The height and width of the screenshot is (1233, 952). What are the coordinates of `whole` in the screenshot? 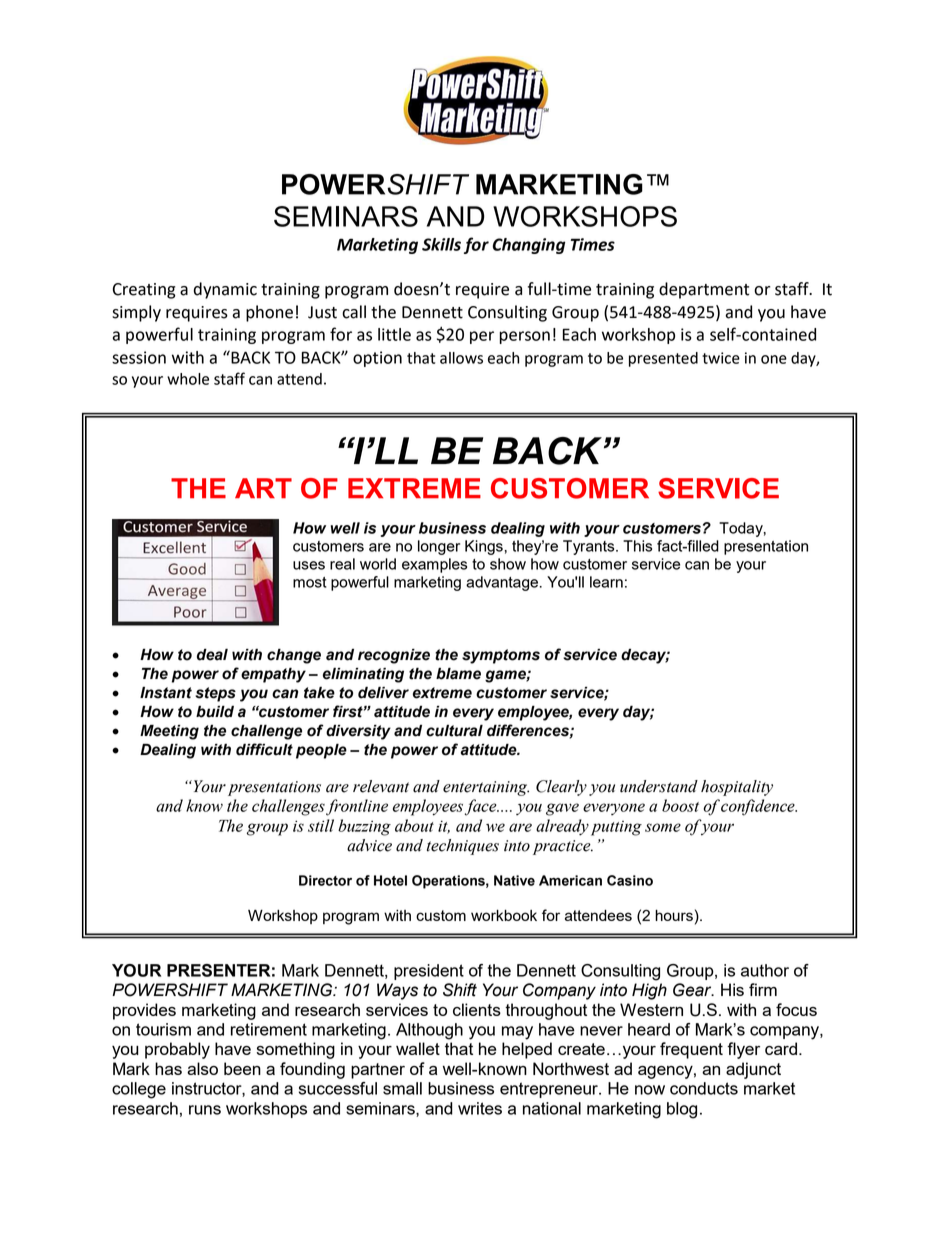 It's located at (188, 379).
